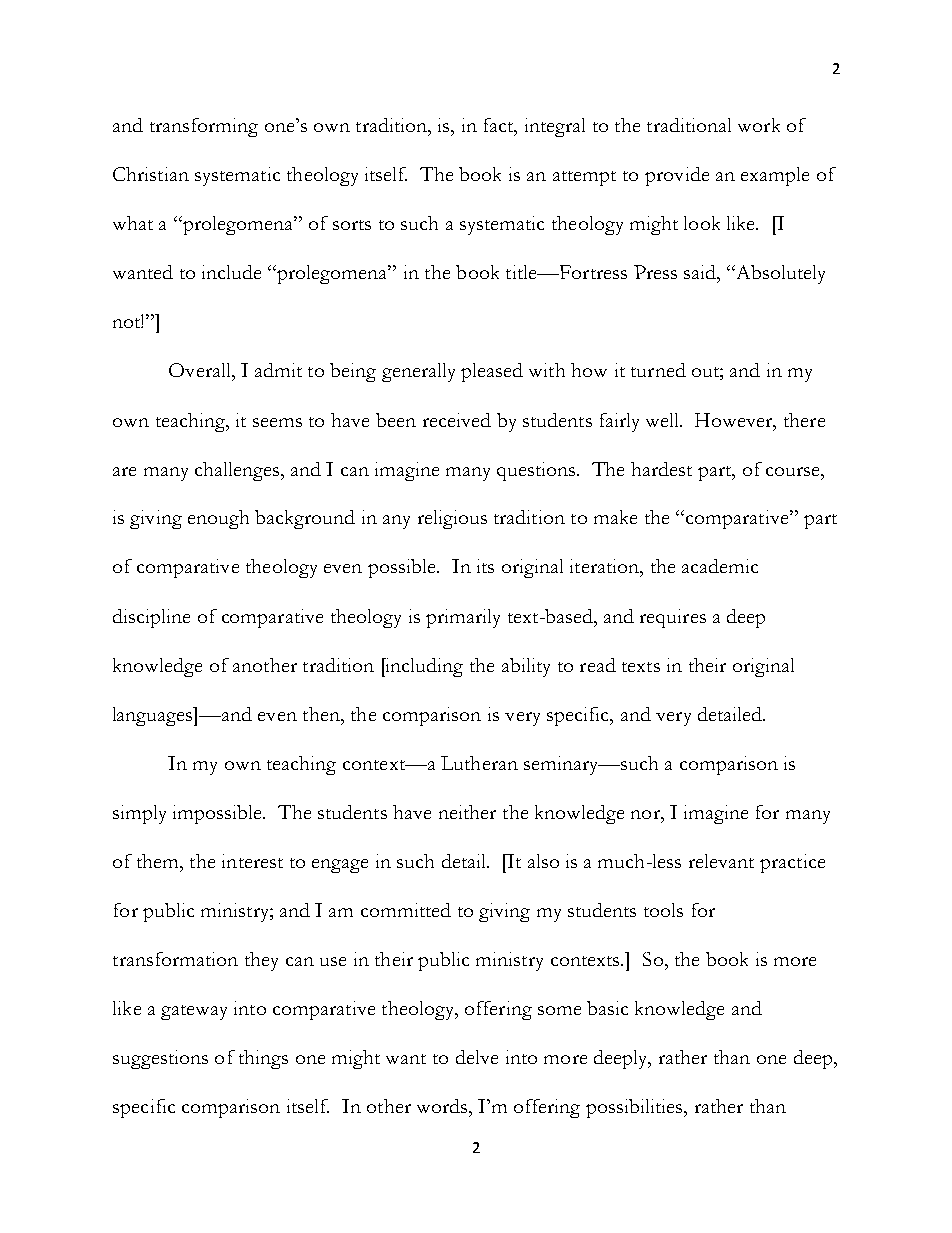  What do you see at coordinates (467, 812) in the image?
I see `neither` at bounding box center [467, 812].
